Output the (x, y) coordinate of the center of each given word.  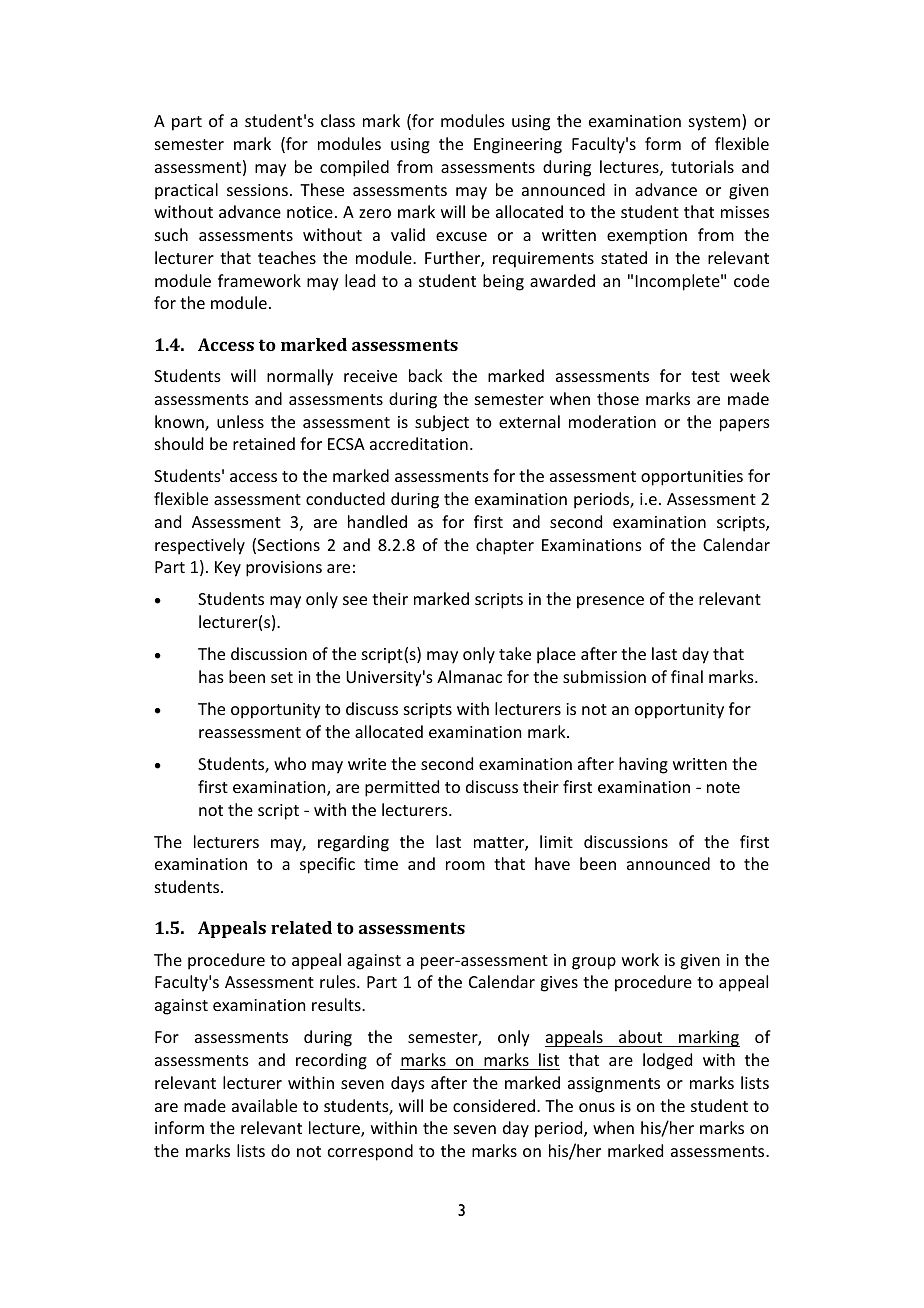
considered (494, 1105)
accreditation (419, 443)
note (723, 787)
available (264, 1105)
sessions (257, 190)
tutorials (702, 166)
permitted (402, 788)
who (290, 763)
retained (264, 443)
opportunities (692, 478)
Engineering (518, 146)
